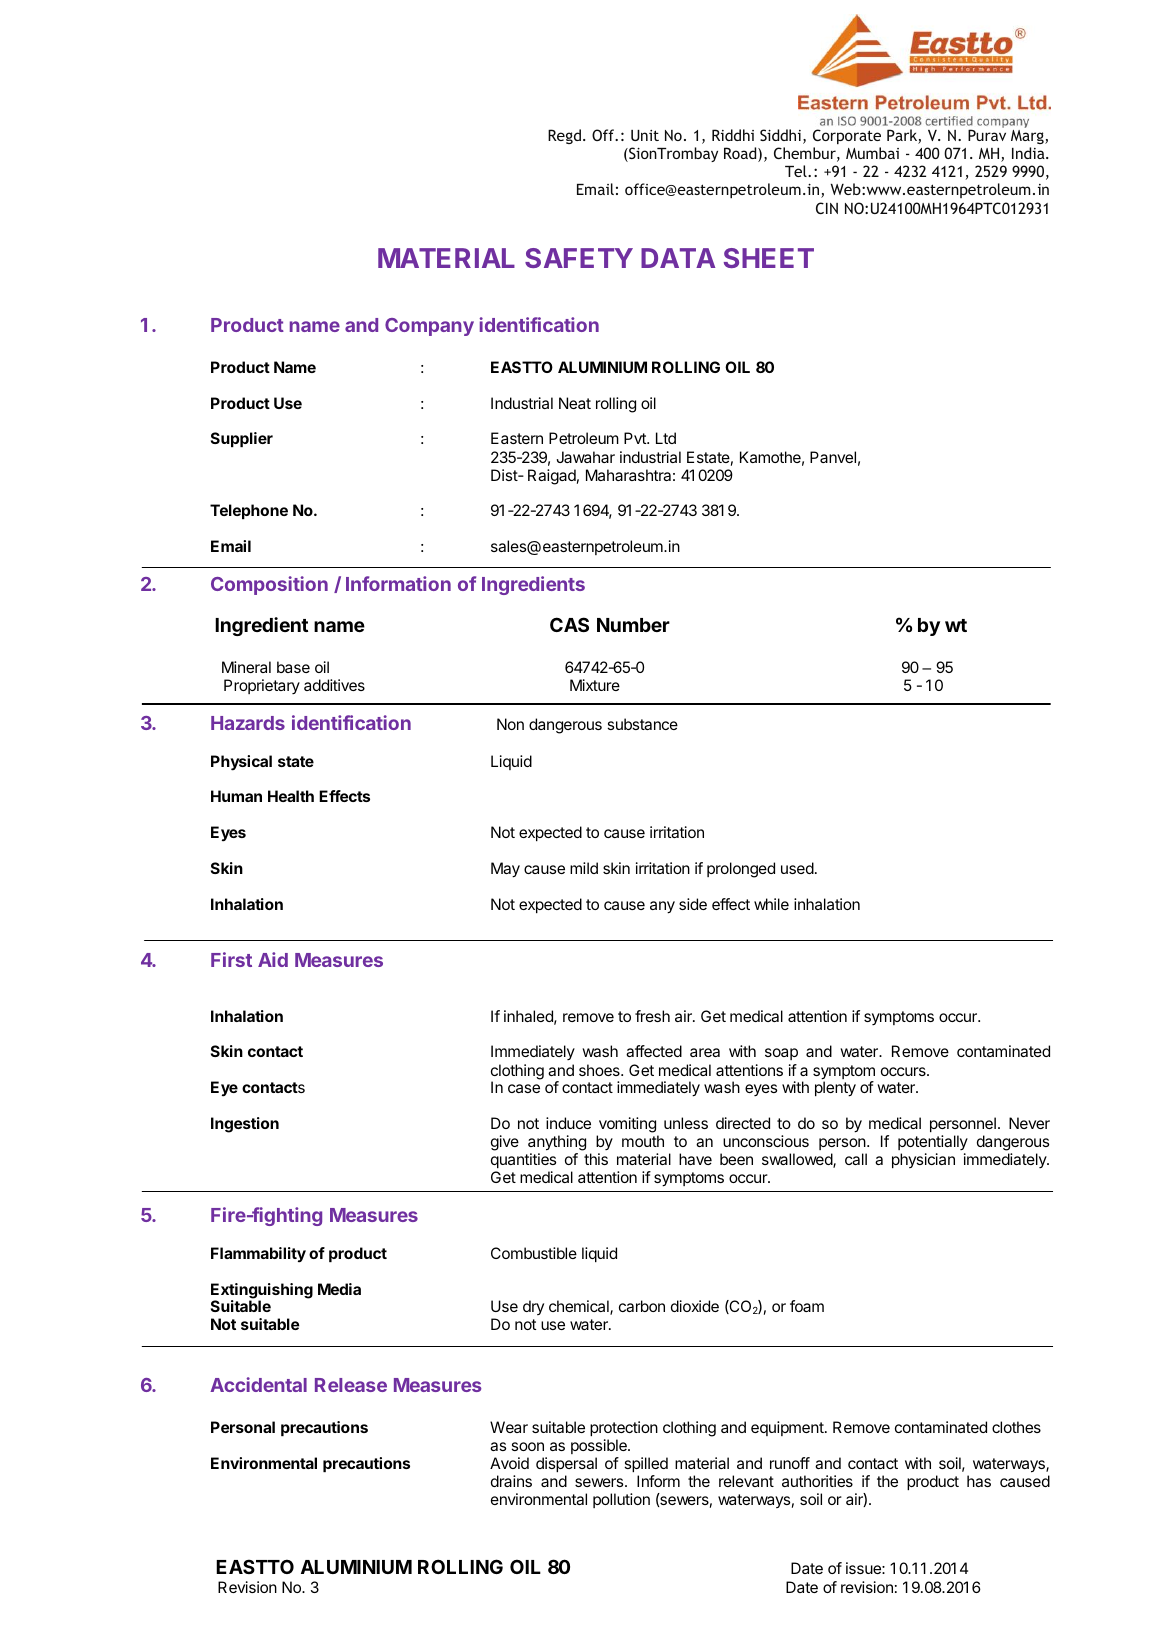 The height and width of the image is (1637, 1158). What do you see at coordinates (645, 135) in the image?
I see `Unit` at bounding box center [645, 135].
